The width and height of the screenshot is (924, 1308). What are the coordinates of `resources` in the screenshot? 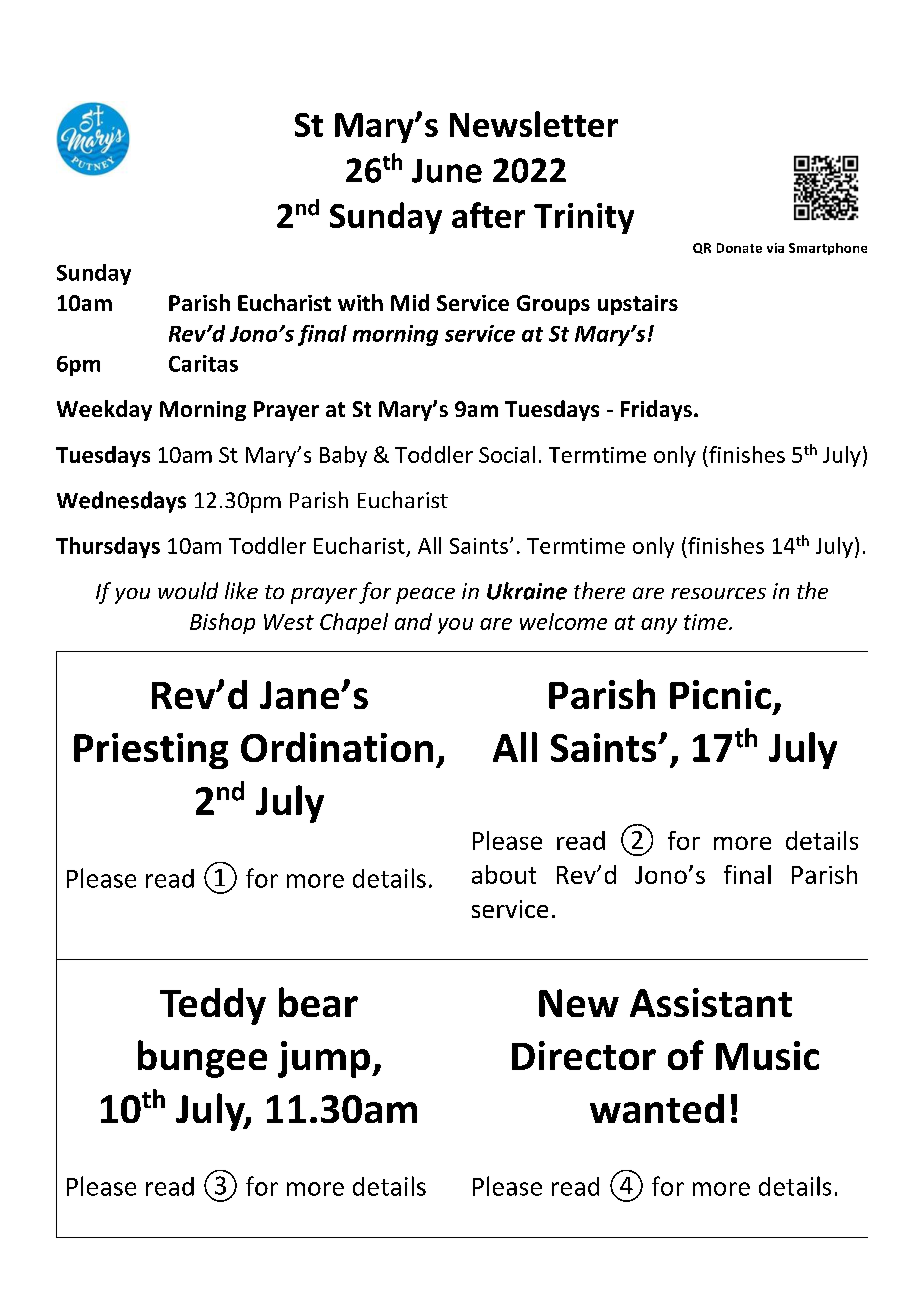 It's located at (718, 593).
